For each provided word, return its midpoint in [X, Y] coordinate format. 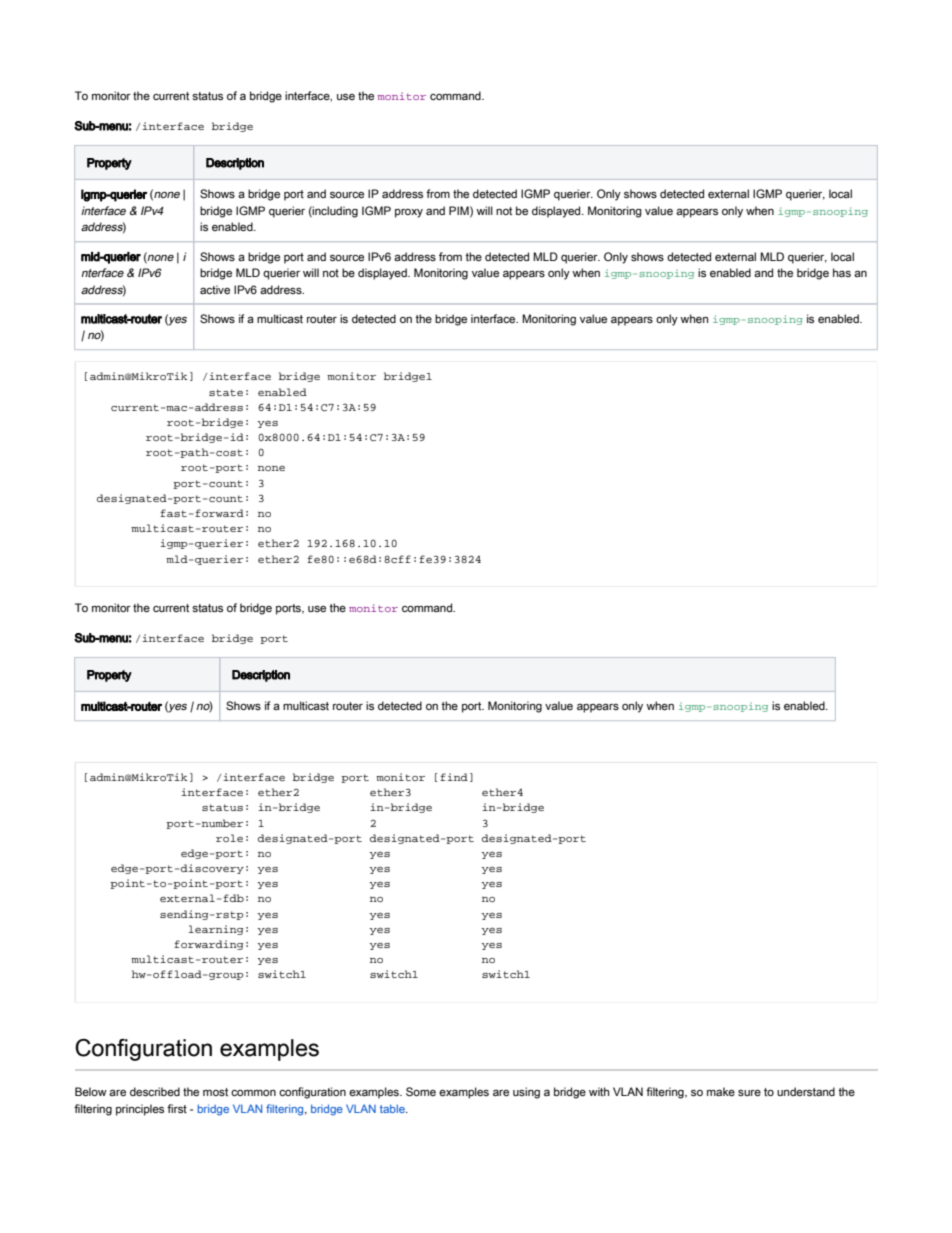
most [215, 1092]
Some [421, 1091]
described [155, 1091]
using [526, 1093]
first [177, 1108]
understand [806, 1091]
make [721, 1091]
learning [215, 930]
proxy [409, 213]
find [454, 777]
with [599, 1091]
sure [749, 1093]
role [229, 838]
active [215, 289]
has [842, 272]
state [226, 392]
